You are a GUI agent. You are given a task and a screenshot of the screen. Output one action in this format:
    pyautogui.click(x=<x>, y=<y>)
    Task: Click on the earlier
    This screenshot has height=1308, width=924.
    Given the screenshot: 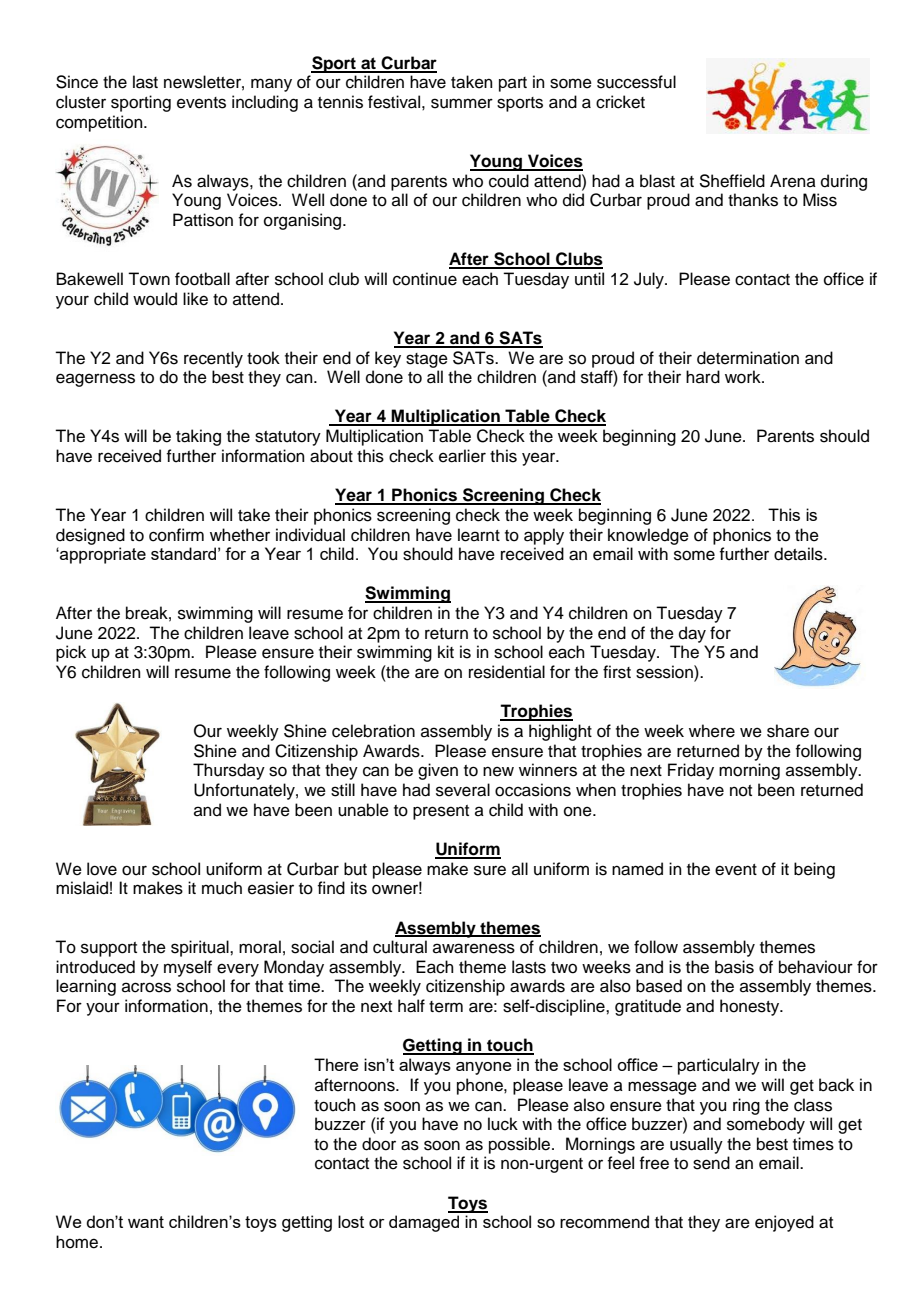 What is the action you would take?
    pyautogui.click(x=462, y=456)
